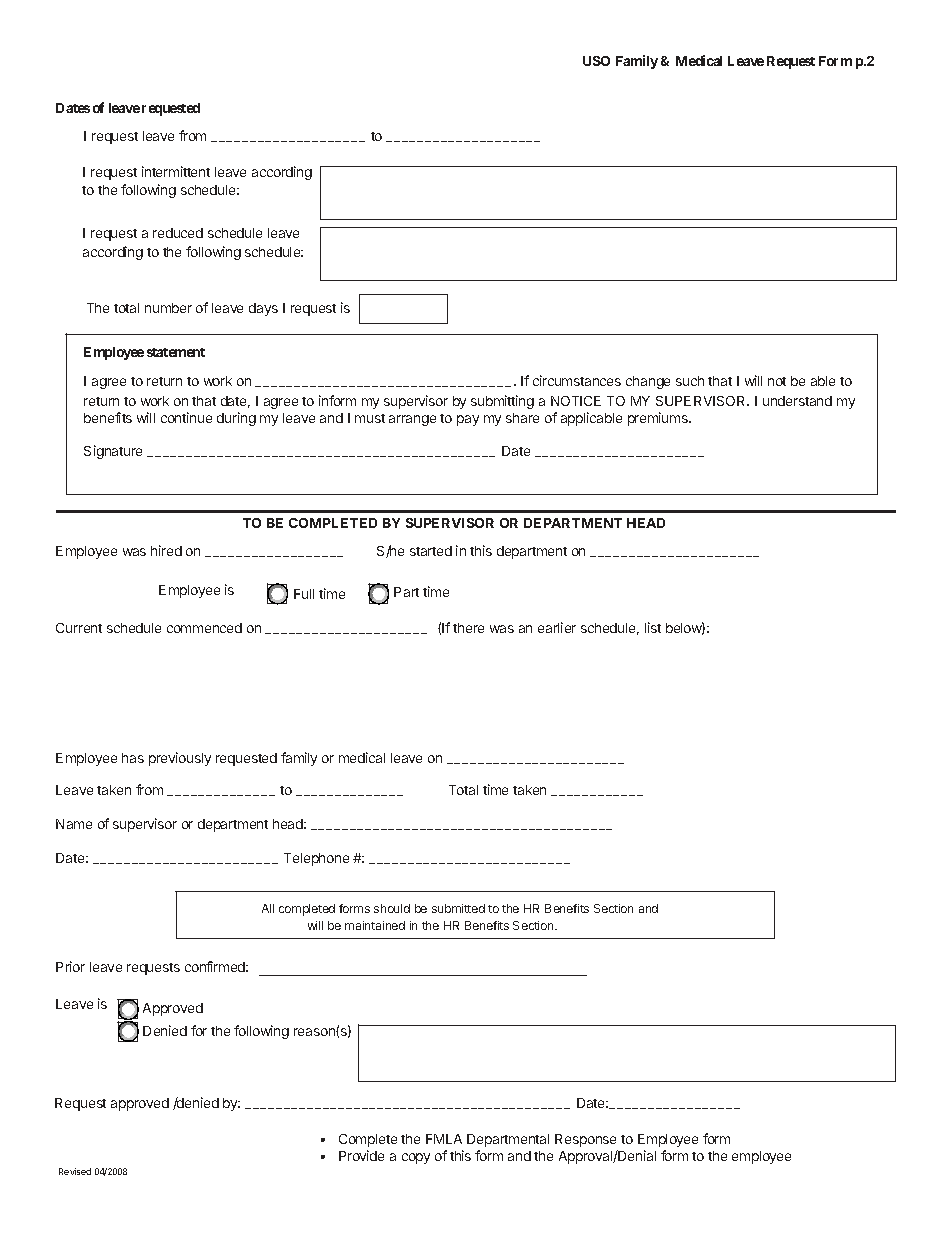  Describe the element at coordinates (648, 382) in the screenshot. I see `change` at that location.
